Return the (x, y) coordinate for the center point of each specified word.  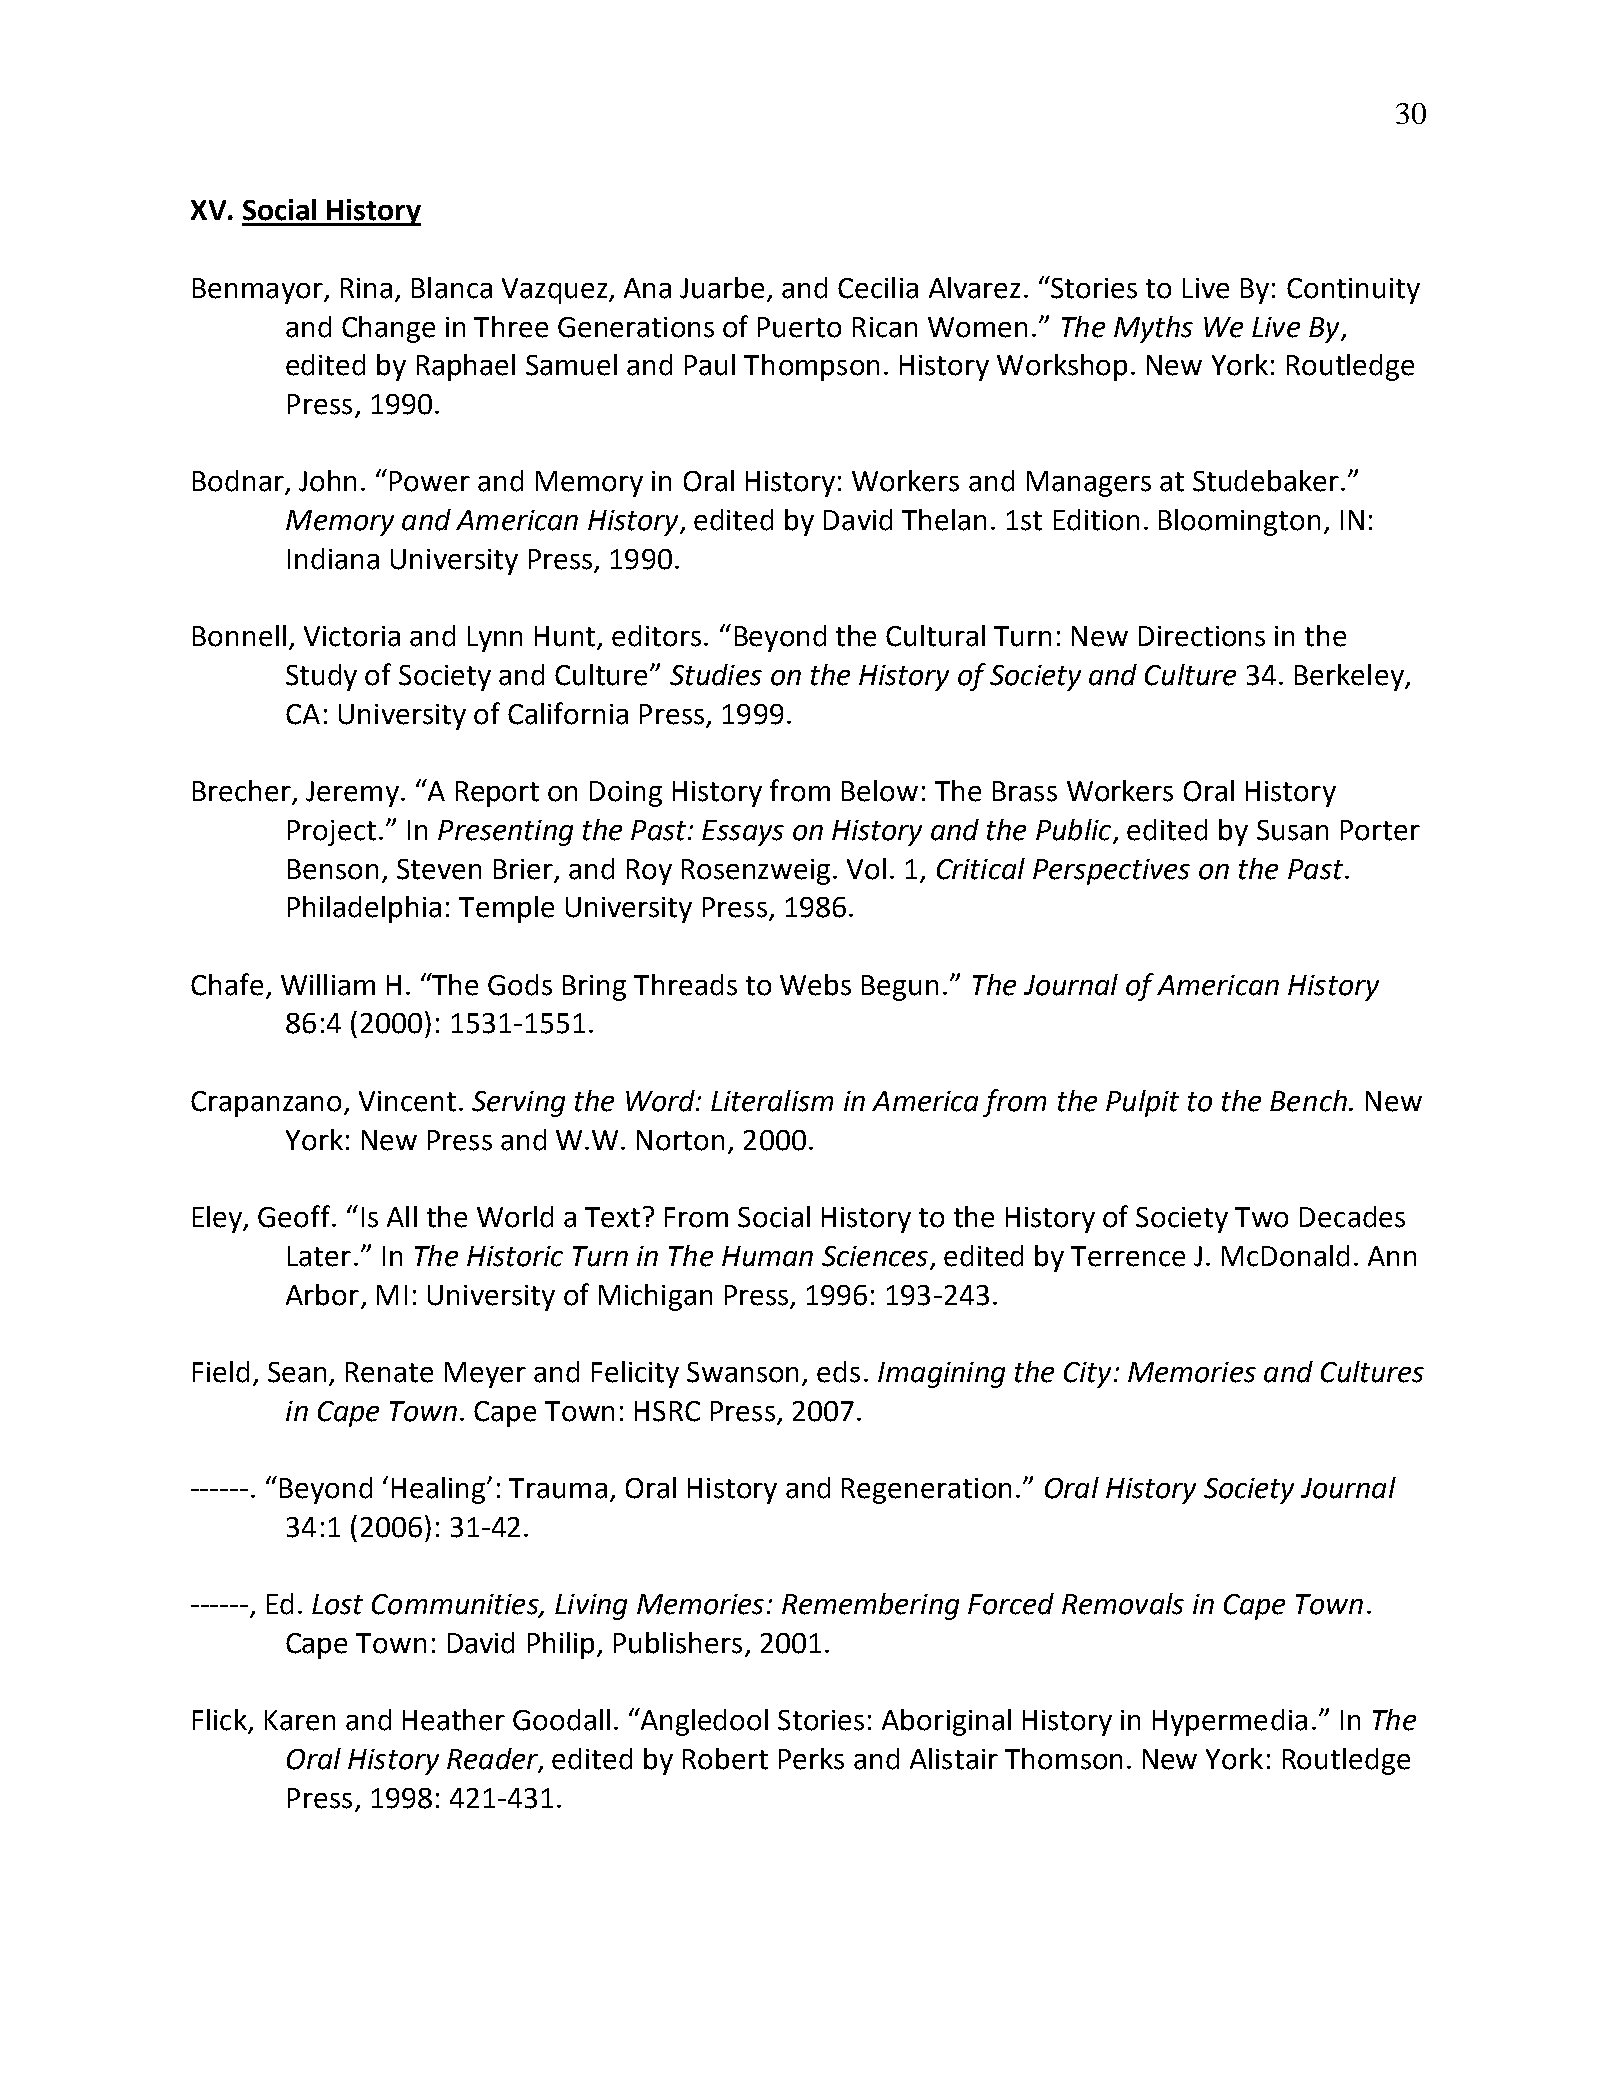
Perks (811, 1759)
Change (388, 329)
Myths (1153, 329)
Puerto (799, 327)
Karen (300, 1720)
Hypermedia (1230, 1722)
